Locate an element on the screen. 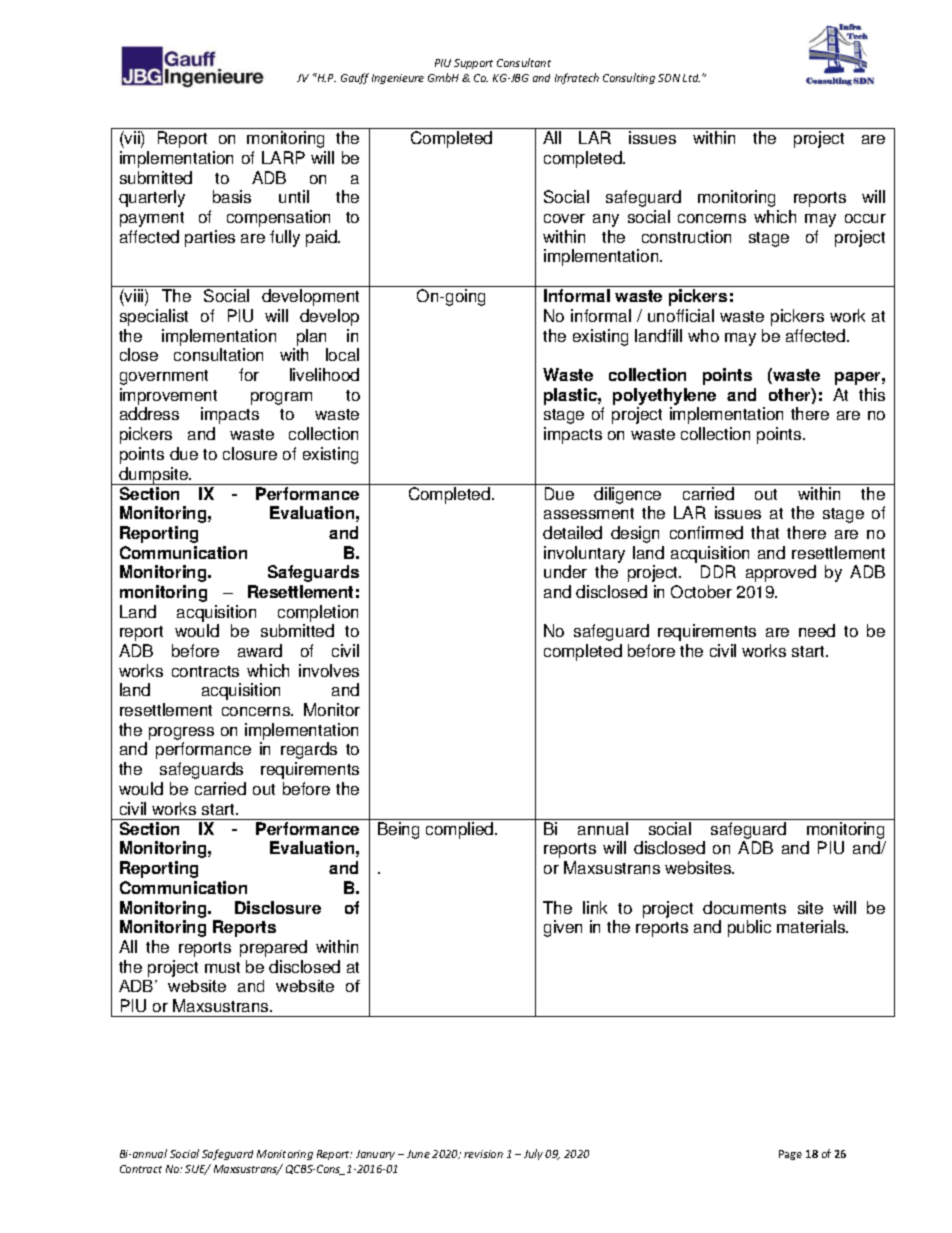  LARP is located at coordinates (283, 157).
